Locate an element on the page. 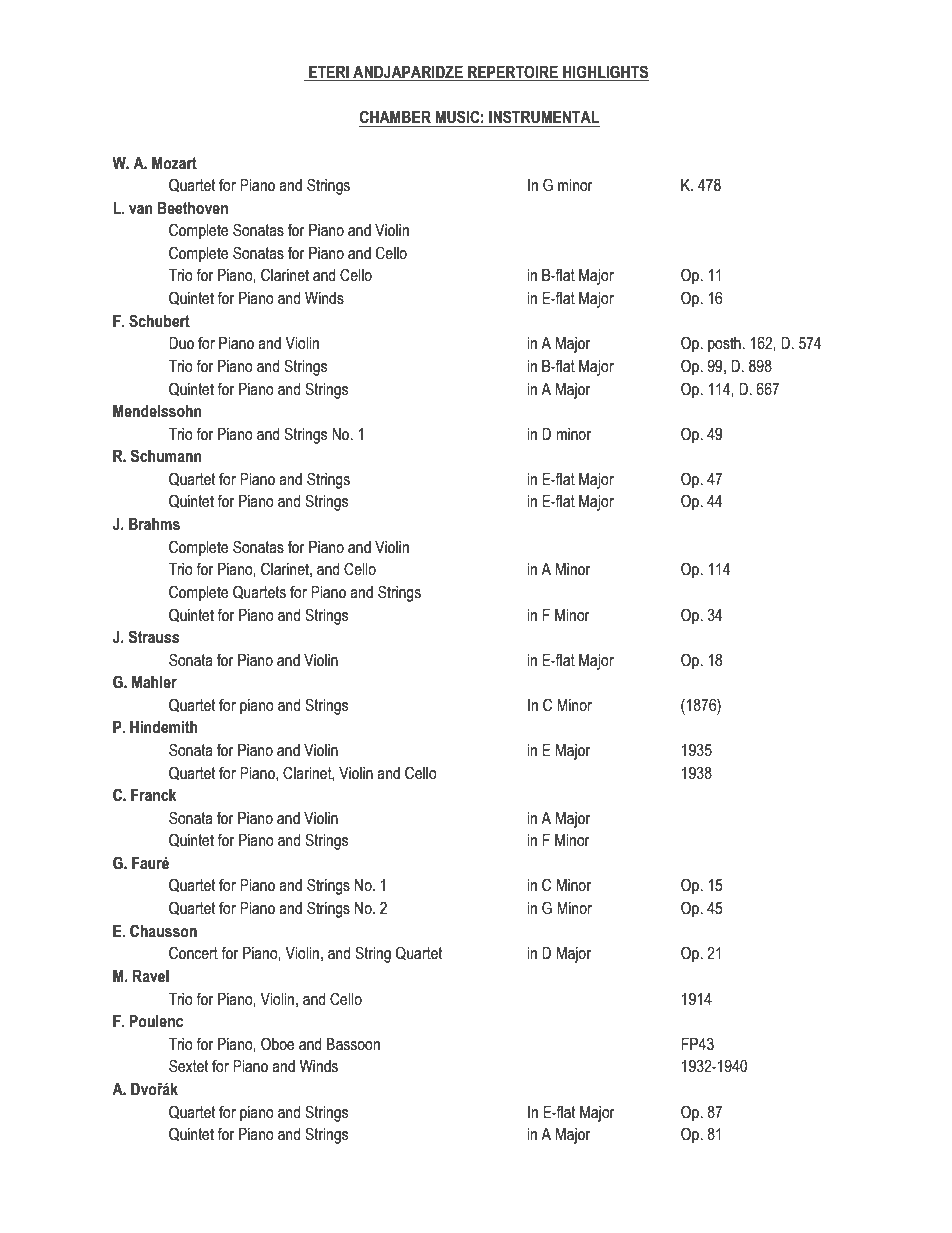 This page has width=952, height=1233. INSTRUMENTAL is located at coordinates (544, 117).
